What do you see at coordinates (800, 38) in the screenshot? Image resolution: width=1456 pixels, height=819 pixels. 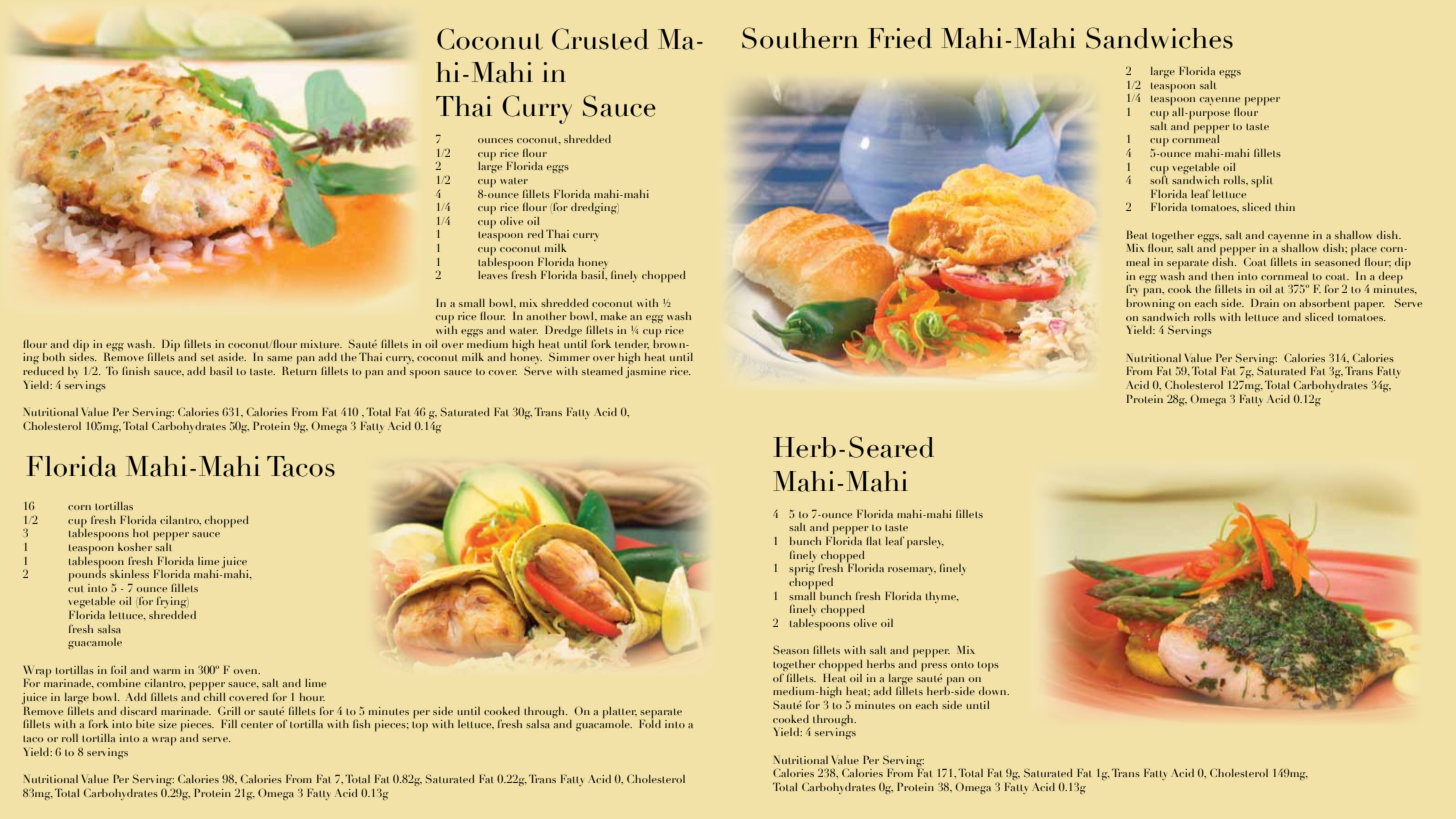 I see `Southern` at bounding box center [800, 38].
